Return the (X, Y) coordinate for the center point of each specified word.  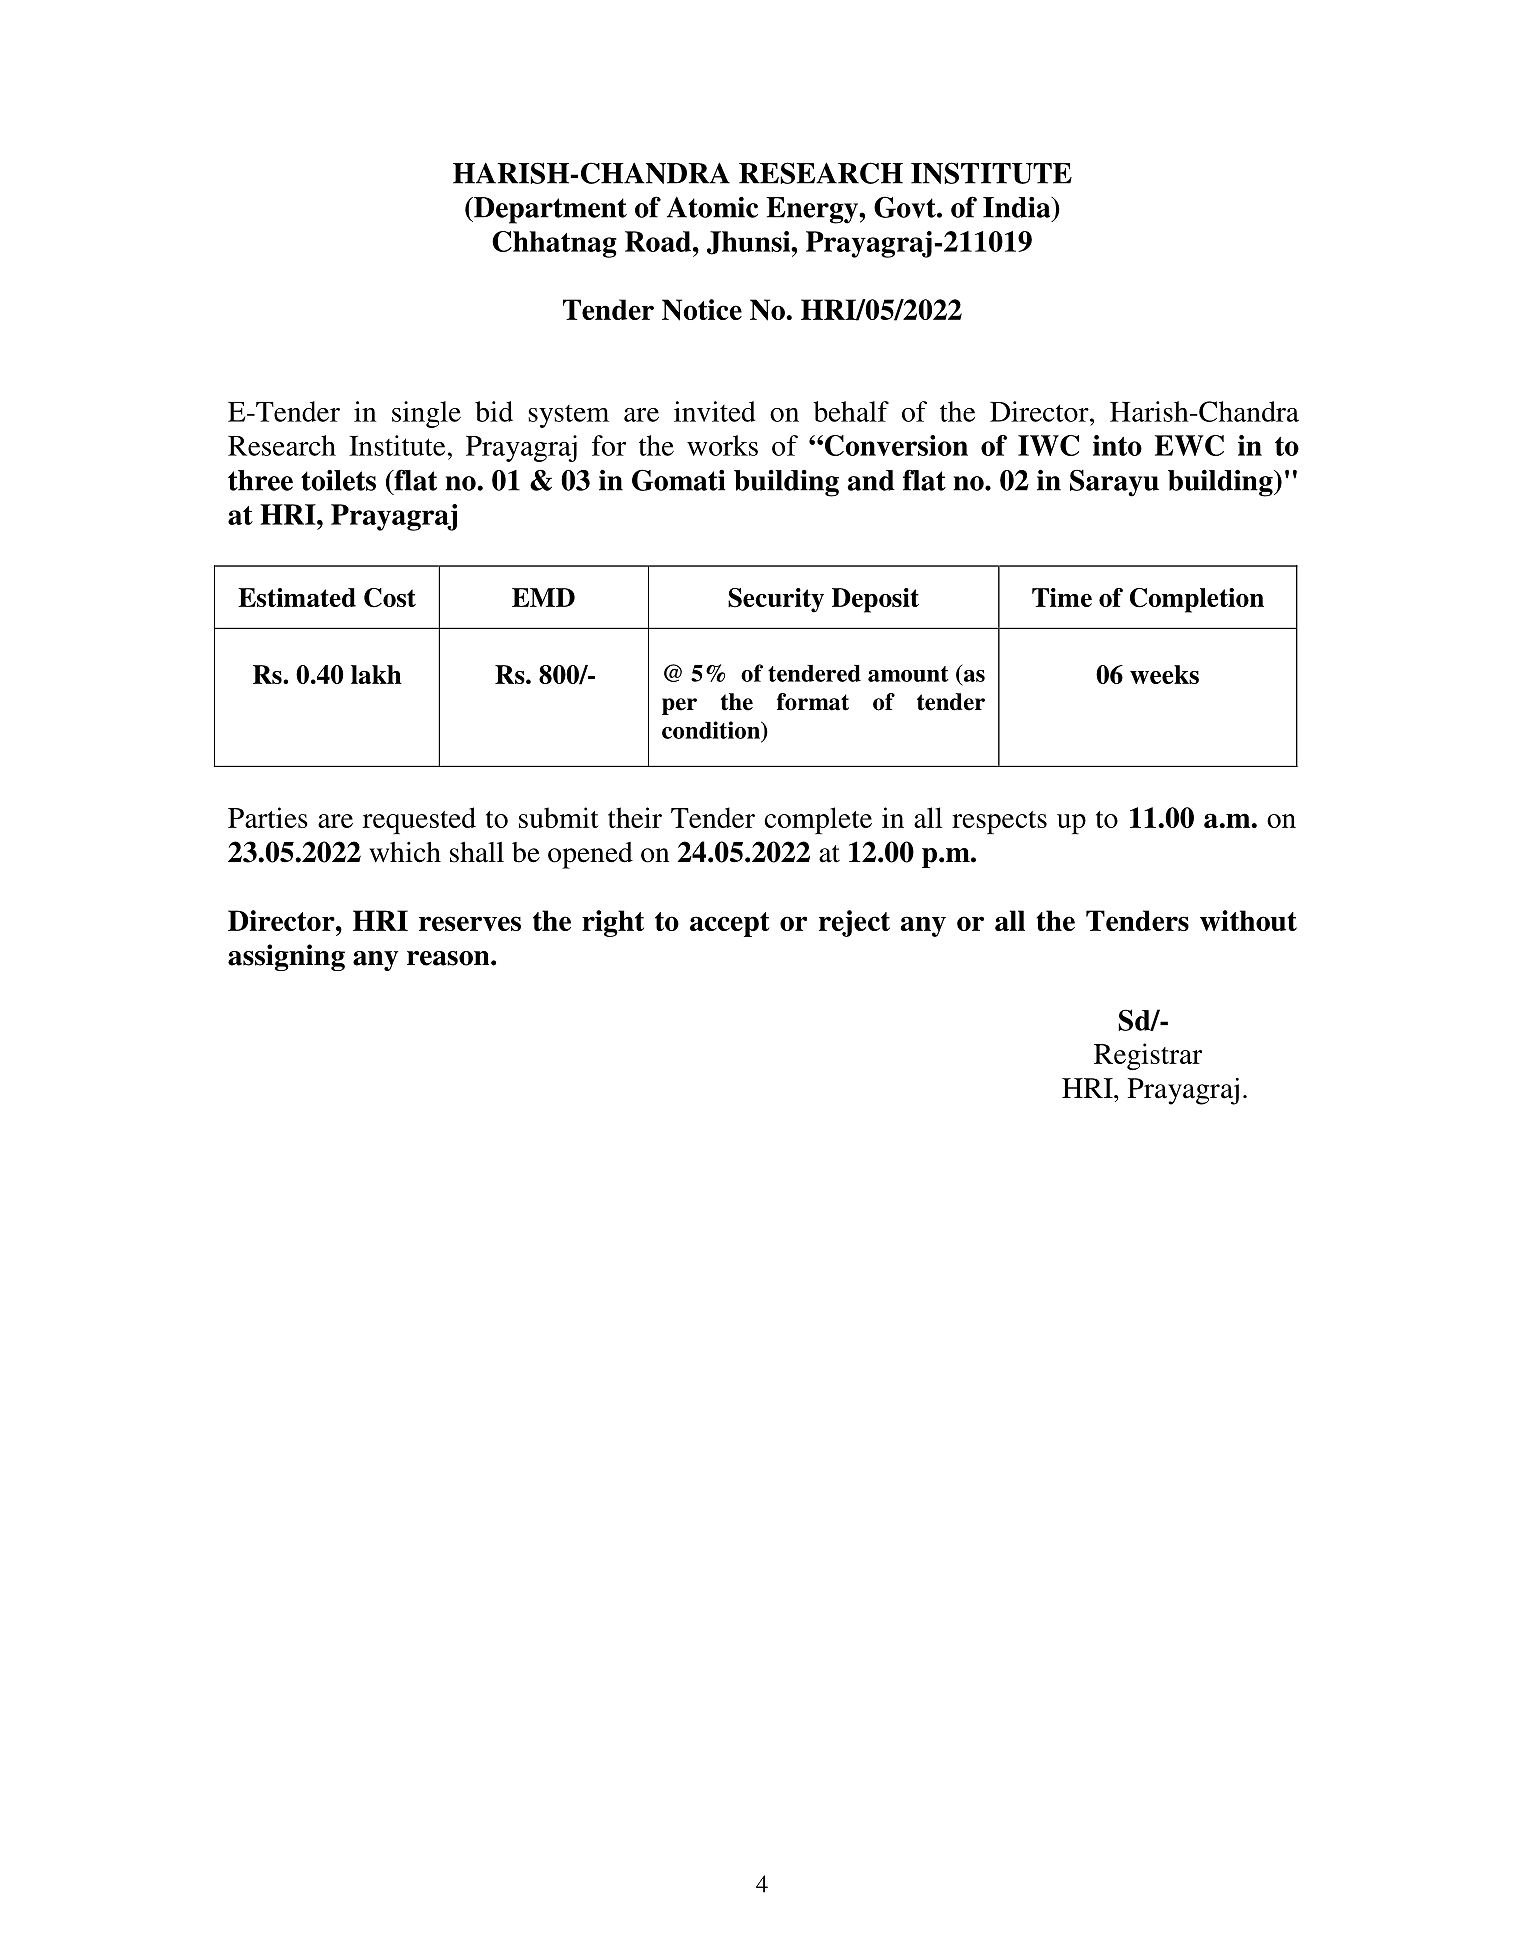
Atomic (712, 207)
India (1018, 207)
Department (549, 210)
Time (1062, 597)
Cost (390, 598)
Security (776, 600)
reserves (470, 923)
